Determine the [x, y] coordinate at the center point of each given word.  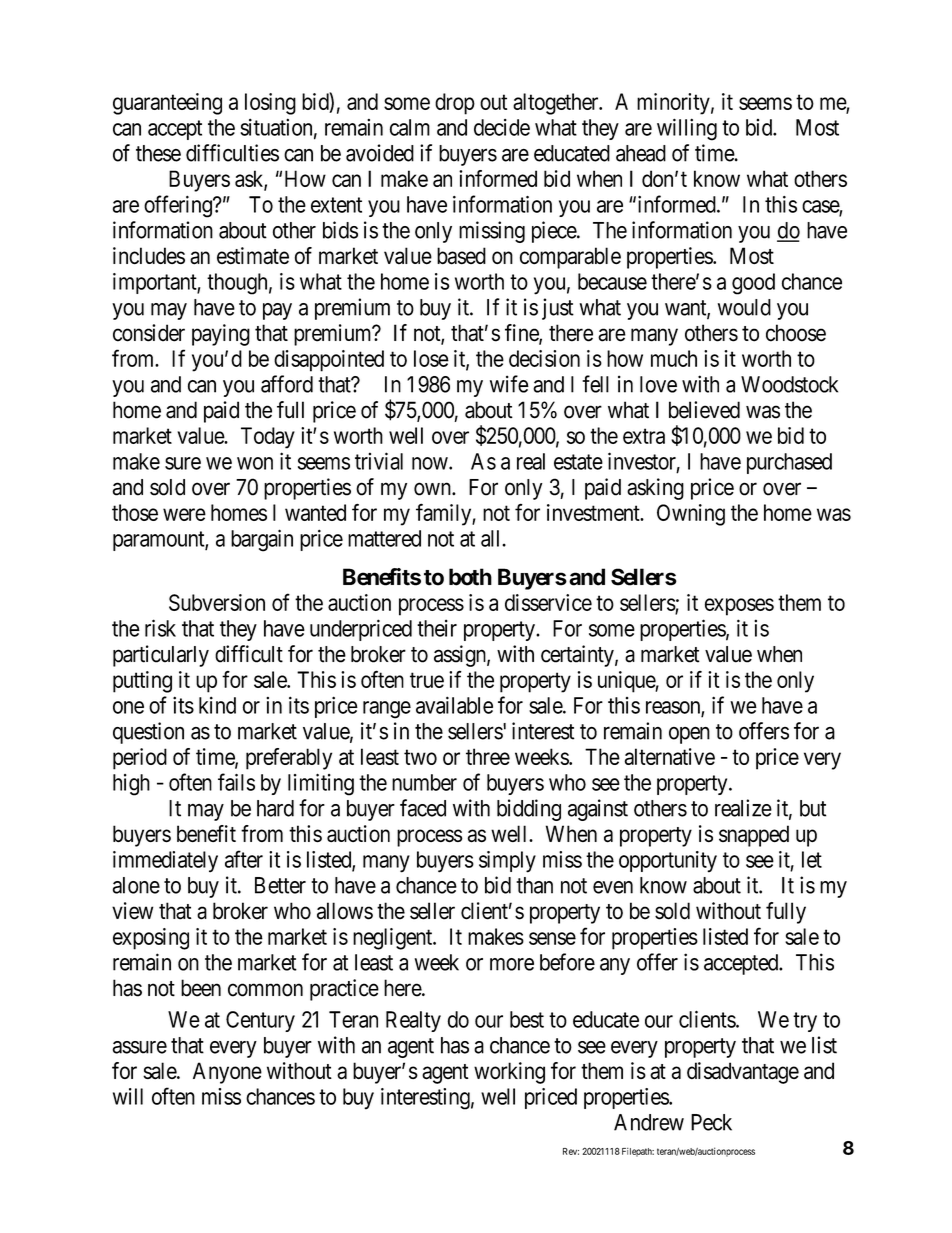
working [509, 1073]
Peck [711, 1122]
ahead [641, 153]
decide [502, 127]
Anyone [227, 1073]
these [158, 153]
